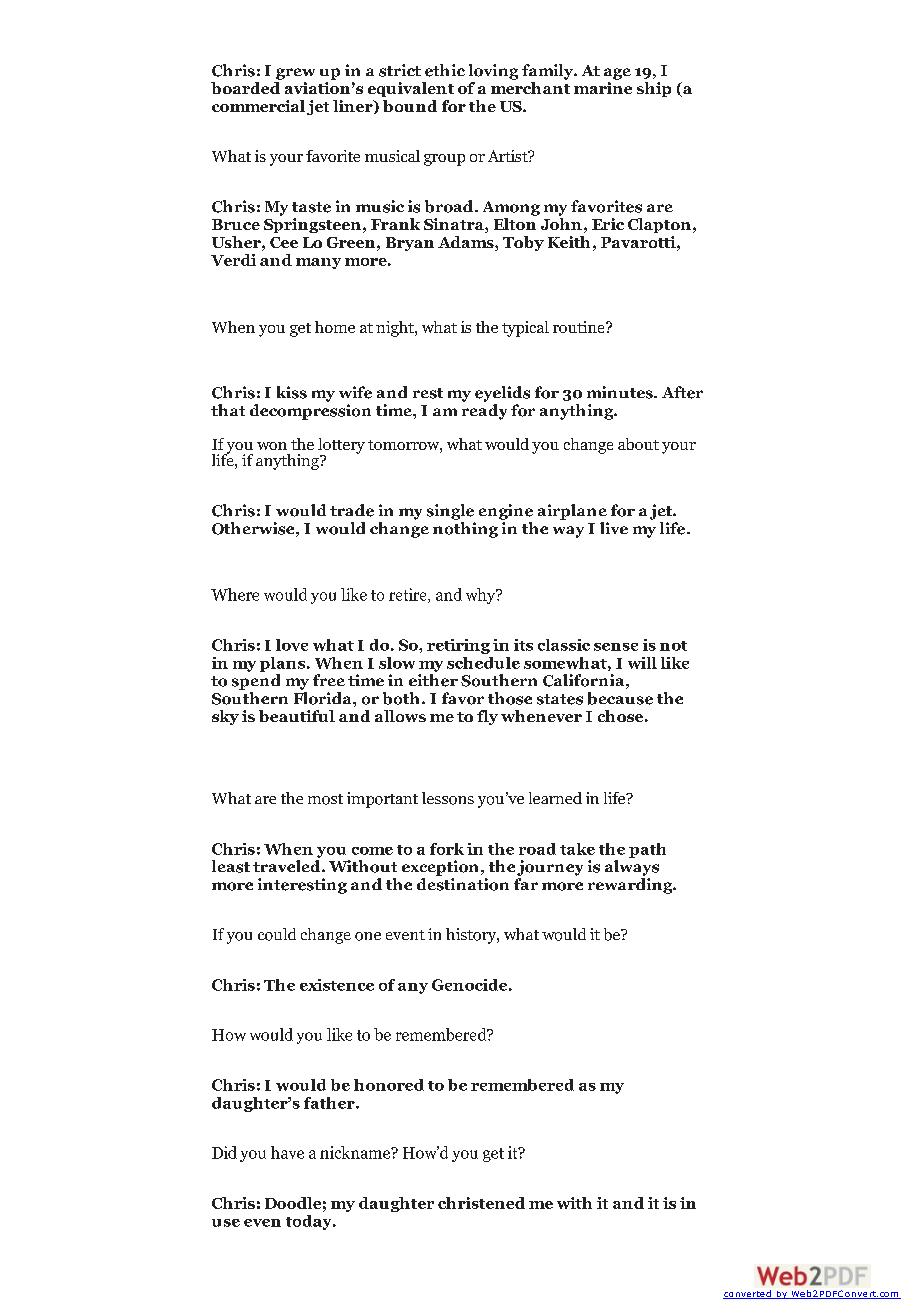  What do you see at coordinates (493, 72) in the screenshot?
I see `loving` at bounding box center [493, 72].
